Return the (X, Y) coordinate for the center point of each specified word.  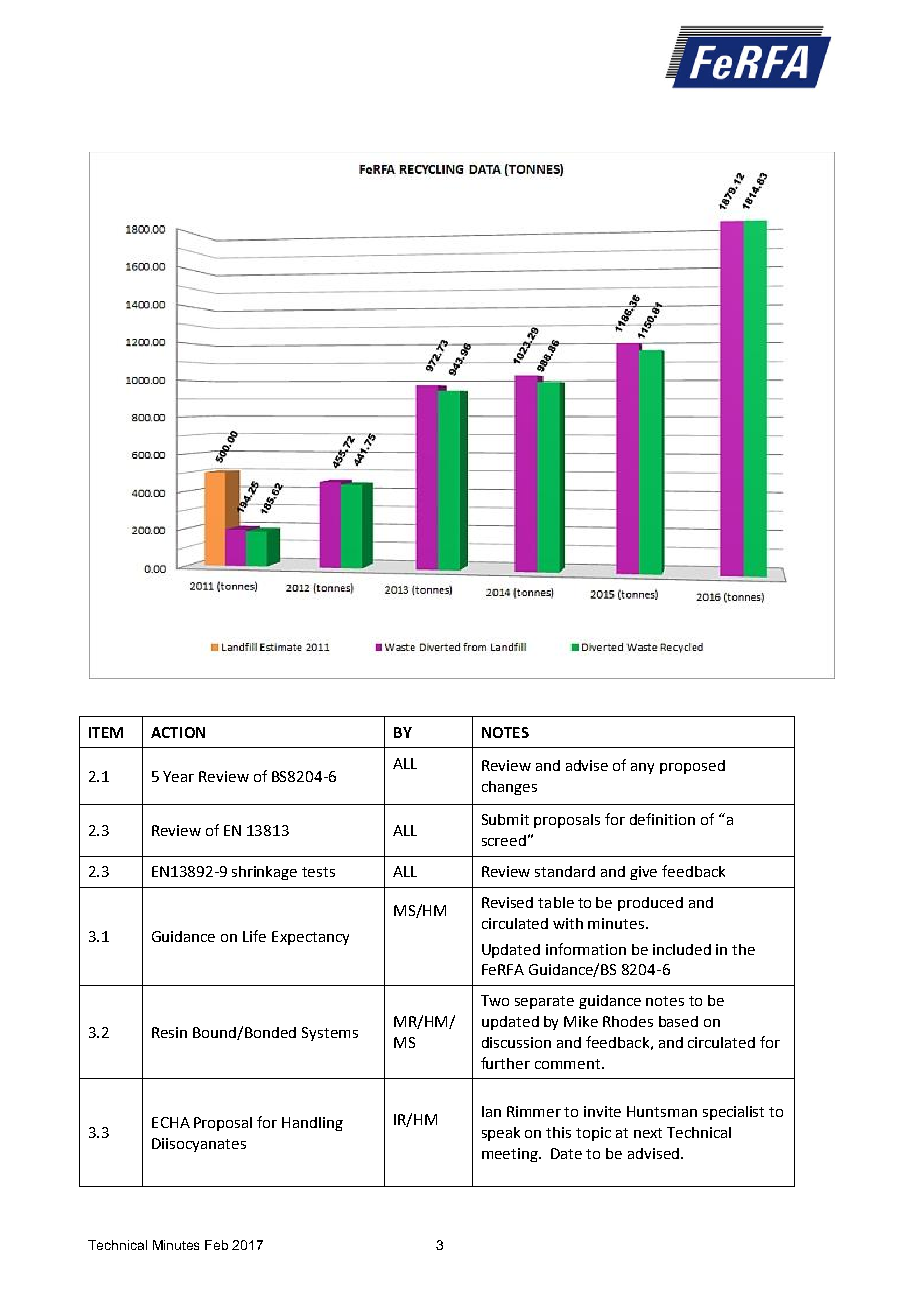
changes (509, 788)
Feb (216, 1245)
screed (504, 840)
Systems (330, 1034)
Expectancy (310, 938)
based (678, 1021)
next (648, 1133)
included (682, 949)
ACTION (178, 732)
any (642, 768)
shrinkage (264, 873)
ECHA (171, 1122)
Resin (169, 1032)
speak (501, 1134)
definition (662, 819)
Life (254, 936)
